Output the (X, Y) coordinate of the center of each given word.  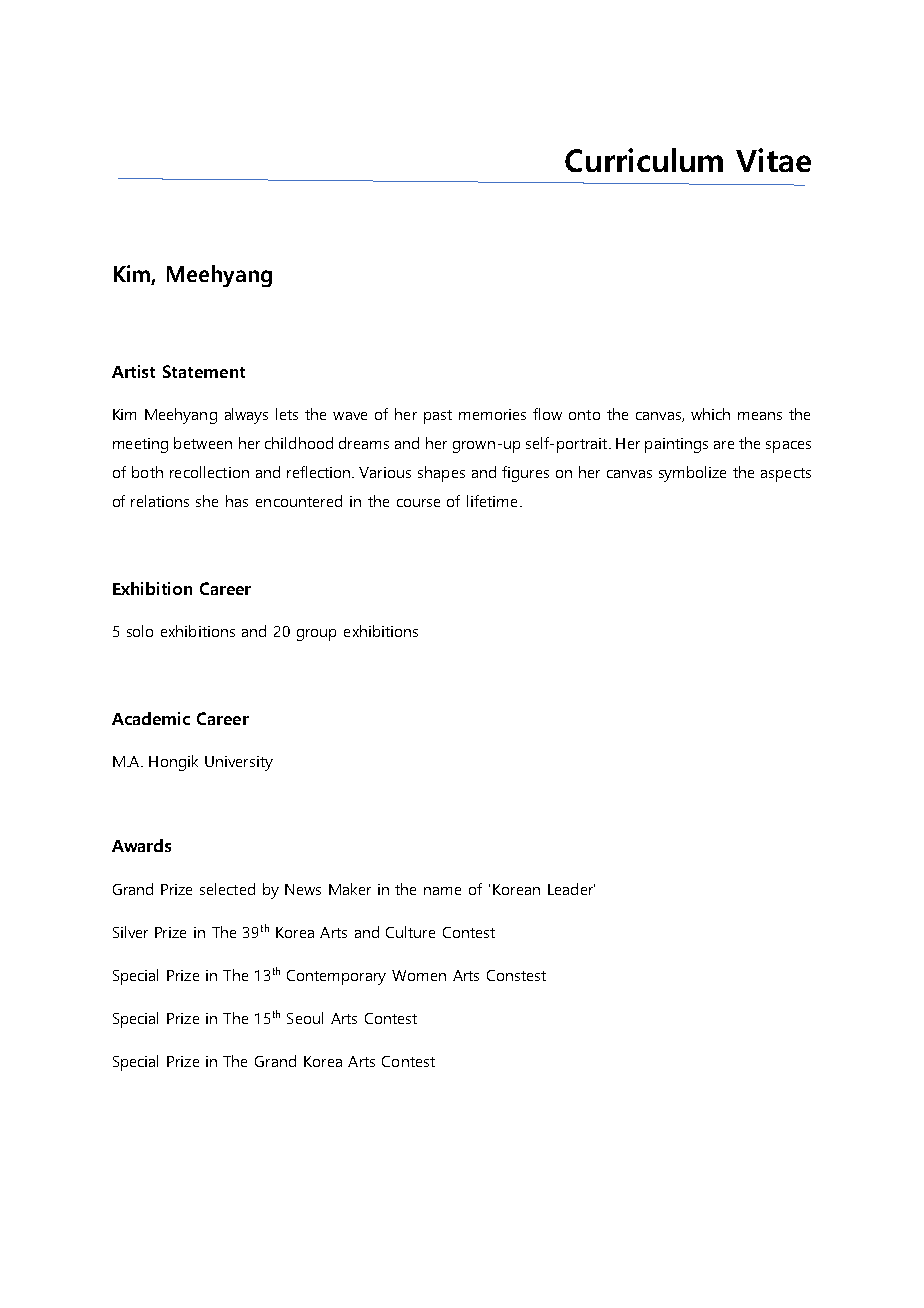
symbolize (692, 474)
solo (140, 631)
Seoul (305, 1018)
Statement (204, 371)
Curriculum (644, 160)
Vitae (773, 160)
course (418, 503)
